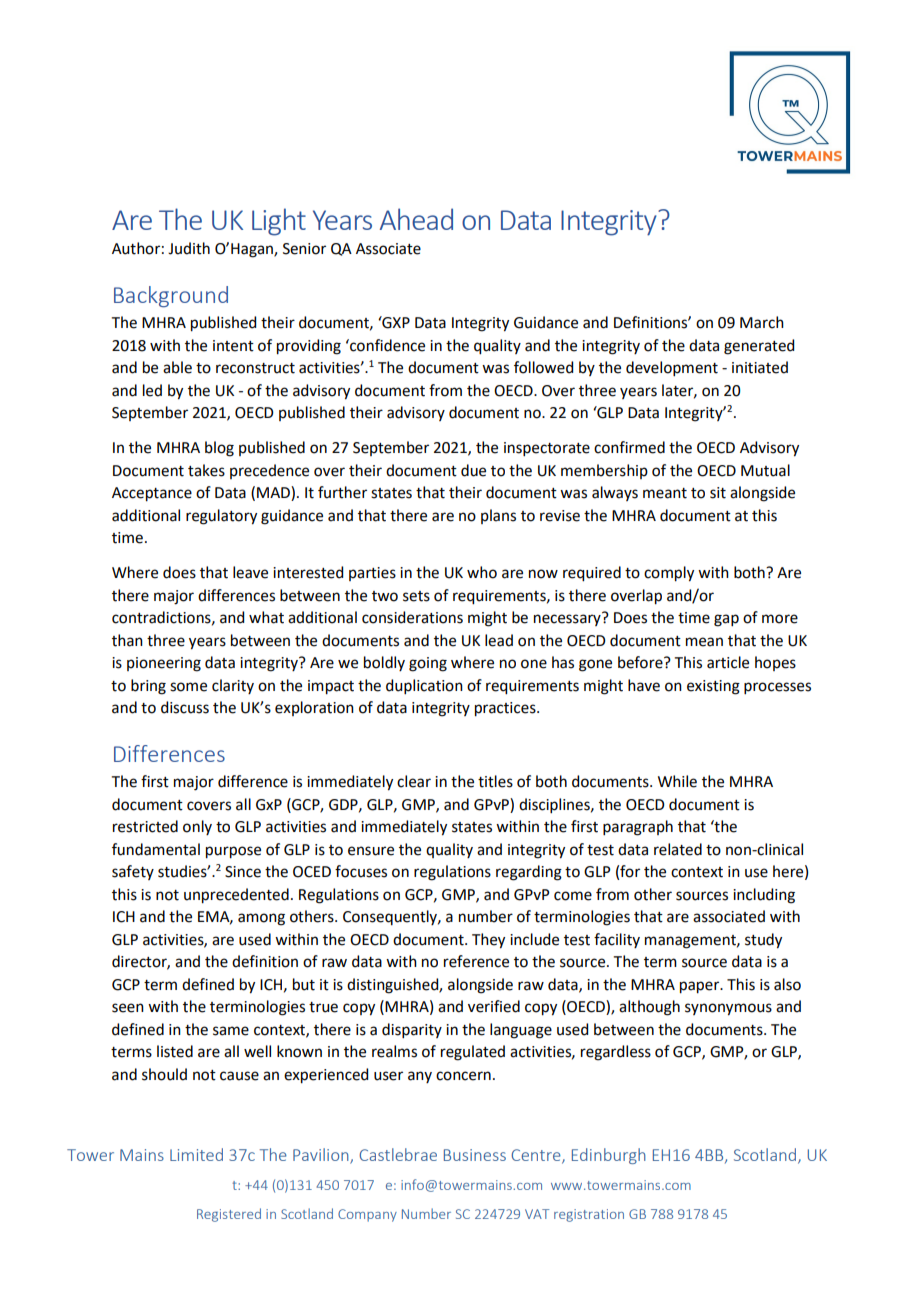 The height and width of the document is (1308, 924). Describe the element at coordinates (669, 574) in the document. I see `comply` at that location.
